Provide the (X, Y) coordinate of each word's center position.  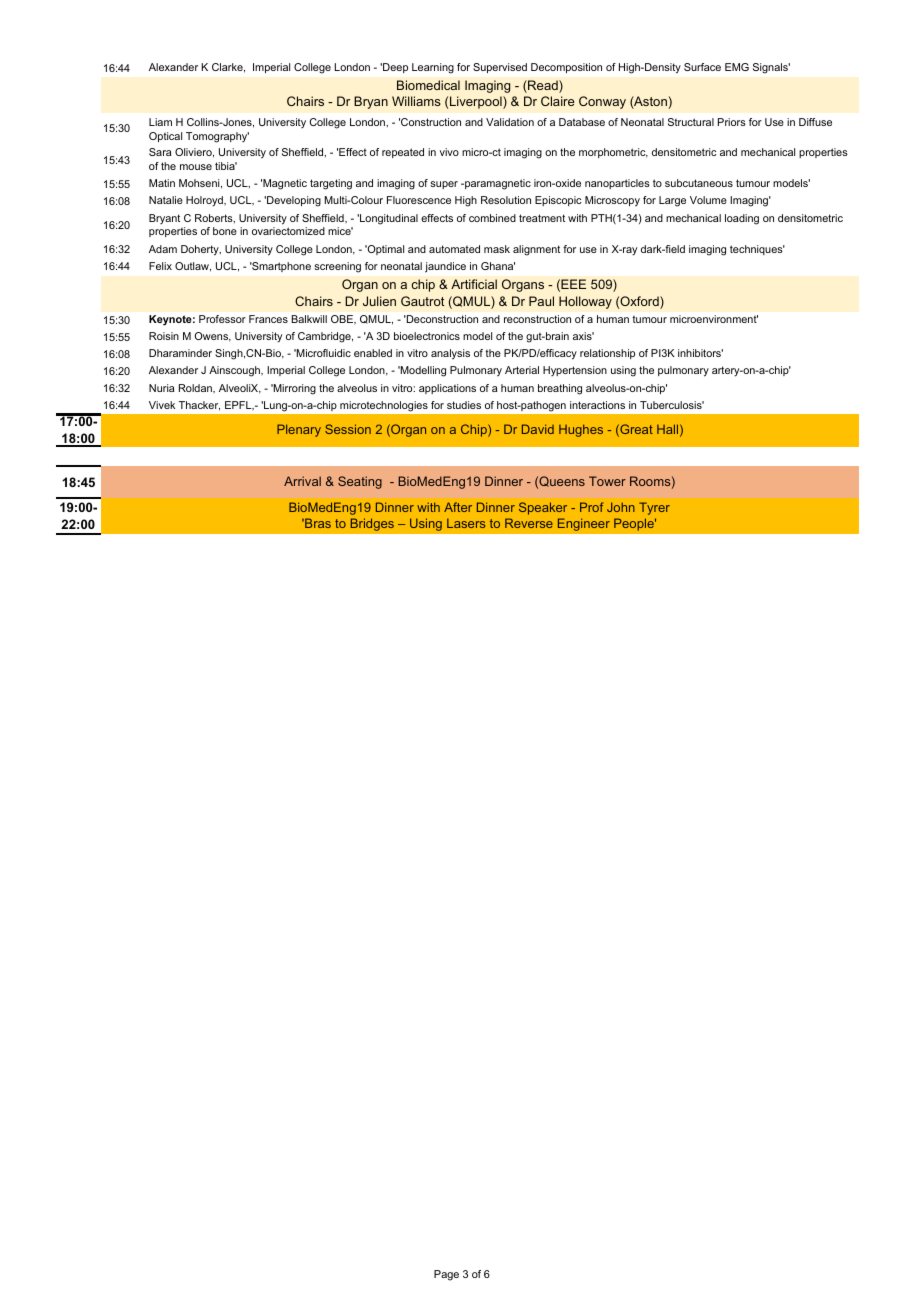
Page (446, 1275)
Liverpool (477, 102)
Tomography (217, 137)
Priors (732, 122)
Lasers (466, 523)
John (621, 507)
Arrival (302, 481)
